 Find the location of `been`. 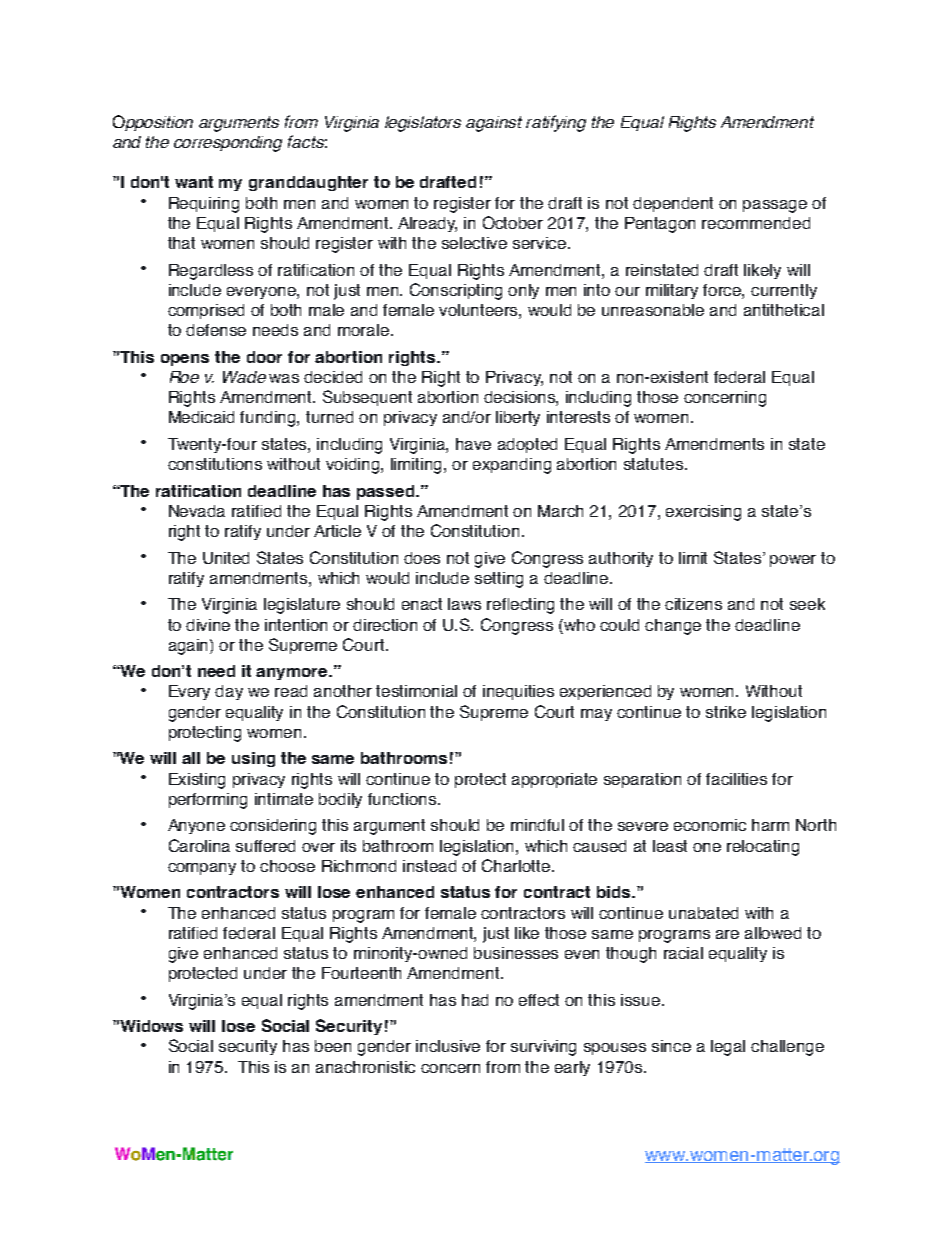

been is located at coordinates (333, 1046).
